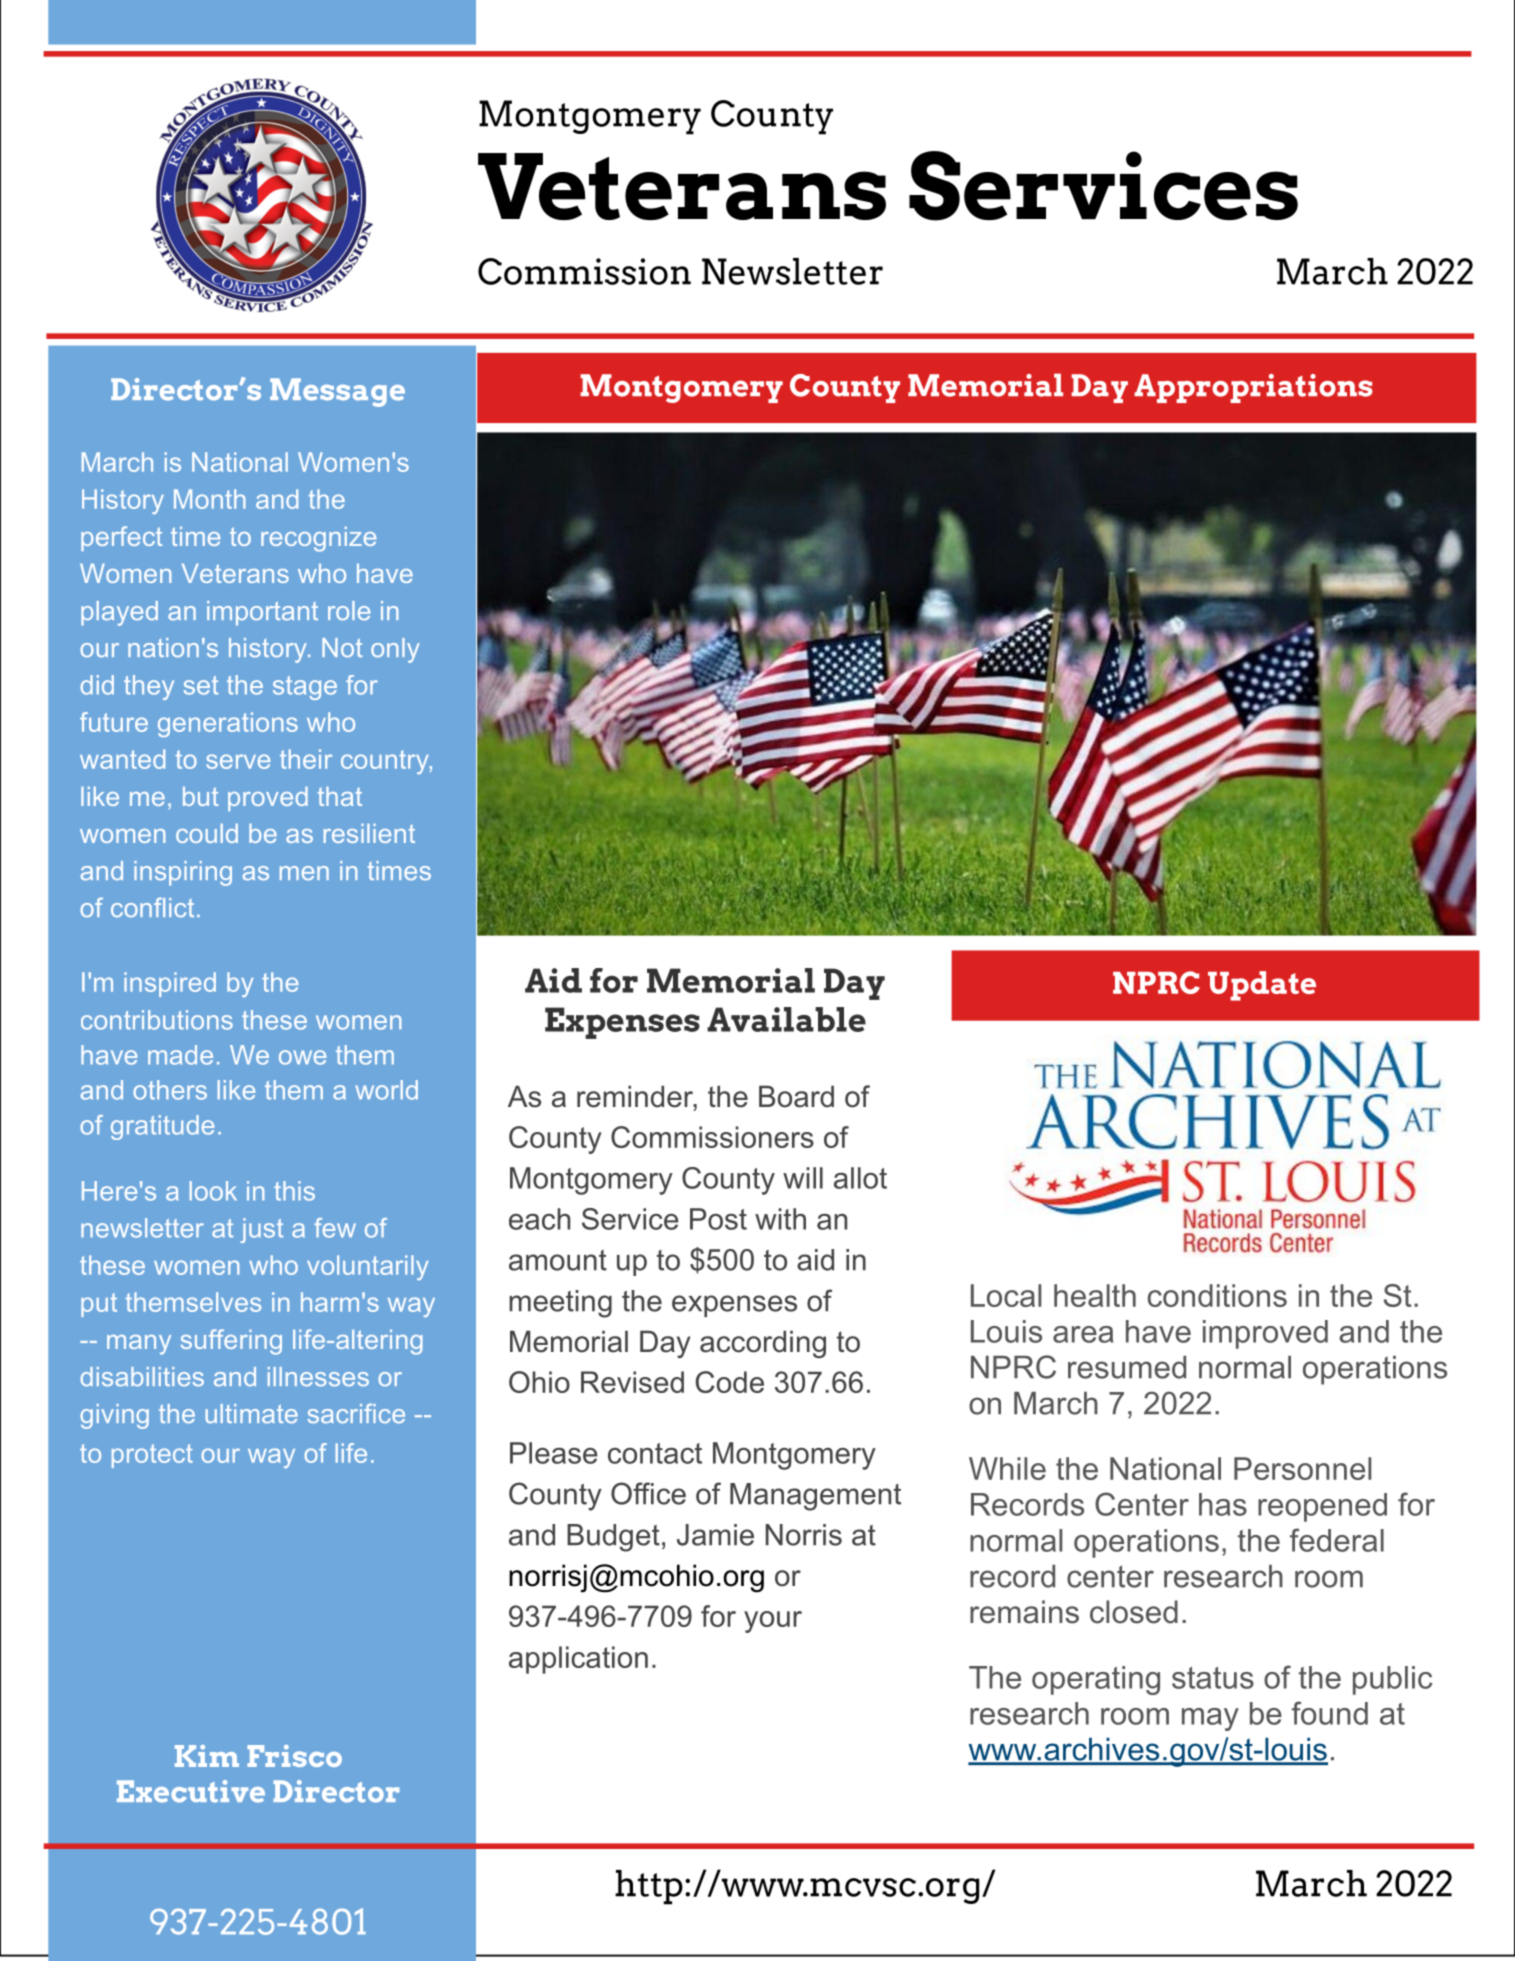 Image resolution: width=1515 pixels, height=1961 pixels. What do you see at coordinates (337, 392) in the screenshot?
I see `Message` at bounding box center [337, 392].
